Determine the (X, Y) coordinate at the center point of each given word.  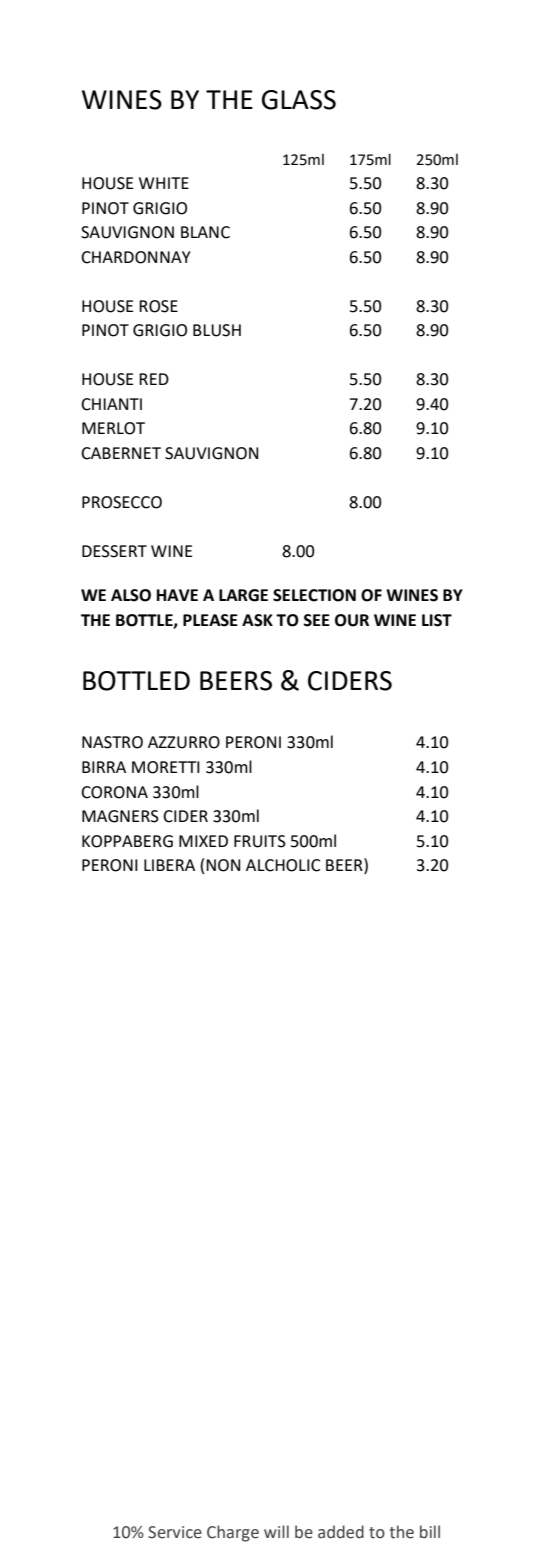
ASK (257, 620)
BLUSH (217, 330)
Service (175, 1532)
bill (430, 1532)
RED (154, 379)
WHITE (164, 183)
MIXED (203, 841)
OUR (352, 620)
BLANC (205, 232)
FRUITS (260, 841)
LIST (437, 620)
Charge (233, 1533)
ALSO (131, 595)
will (276, 1531)
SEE (316, 620)
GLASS (299, 100)
